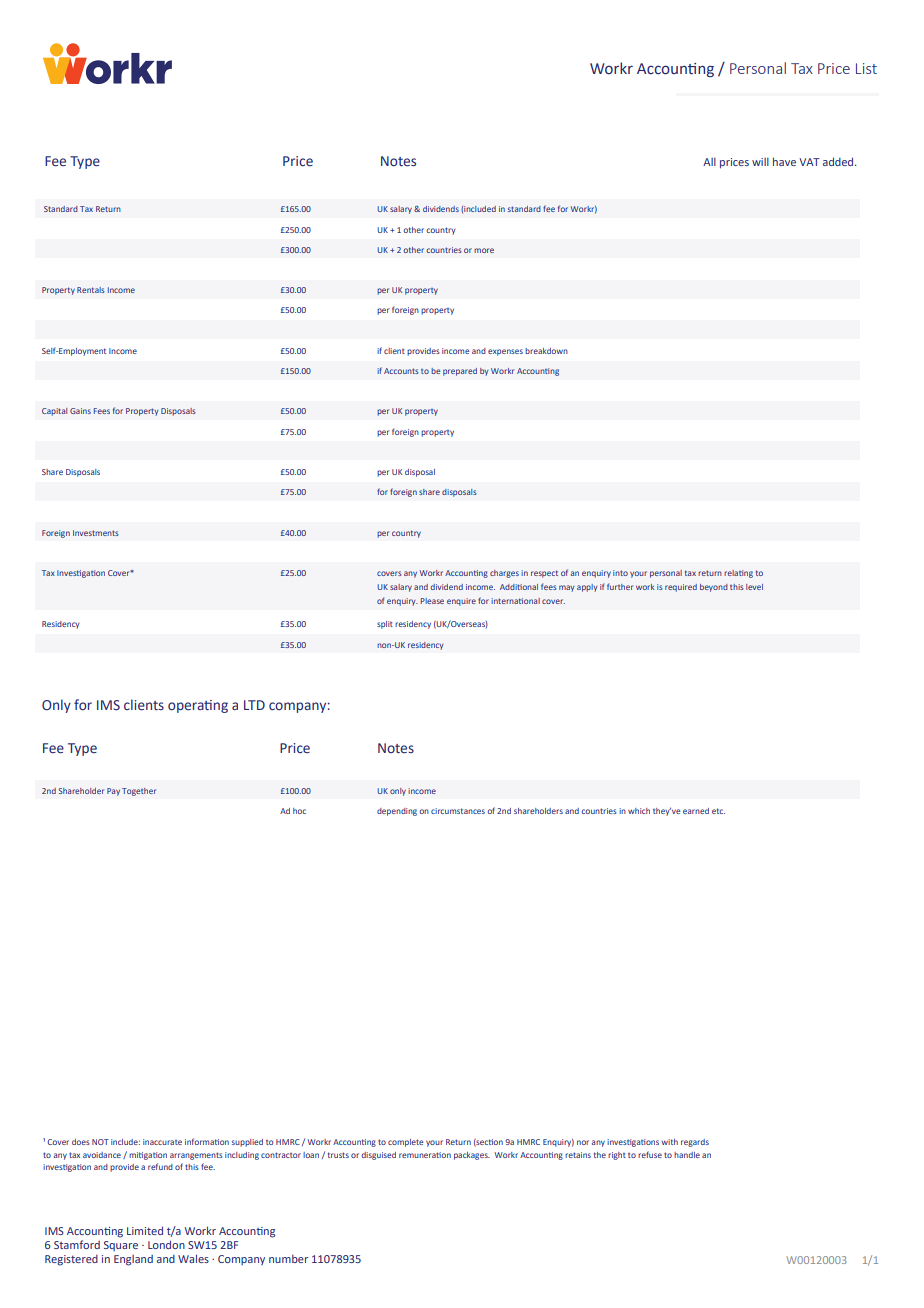  Describe the element at coordinates (80, 411) in the image. I see `Gains` at that location.
